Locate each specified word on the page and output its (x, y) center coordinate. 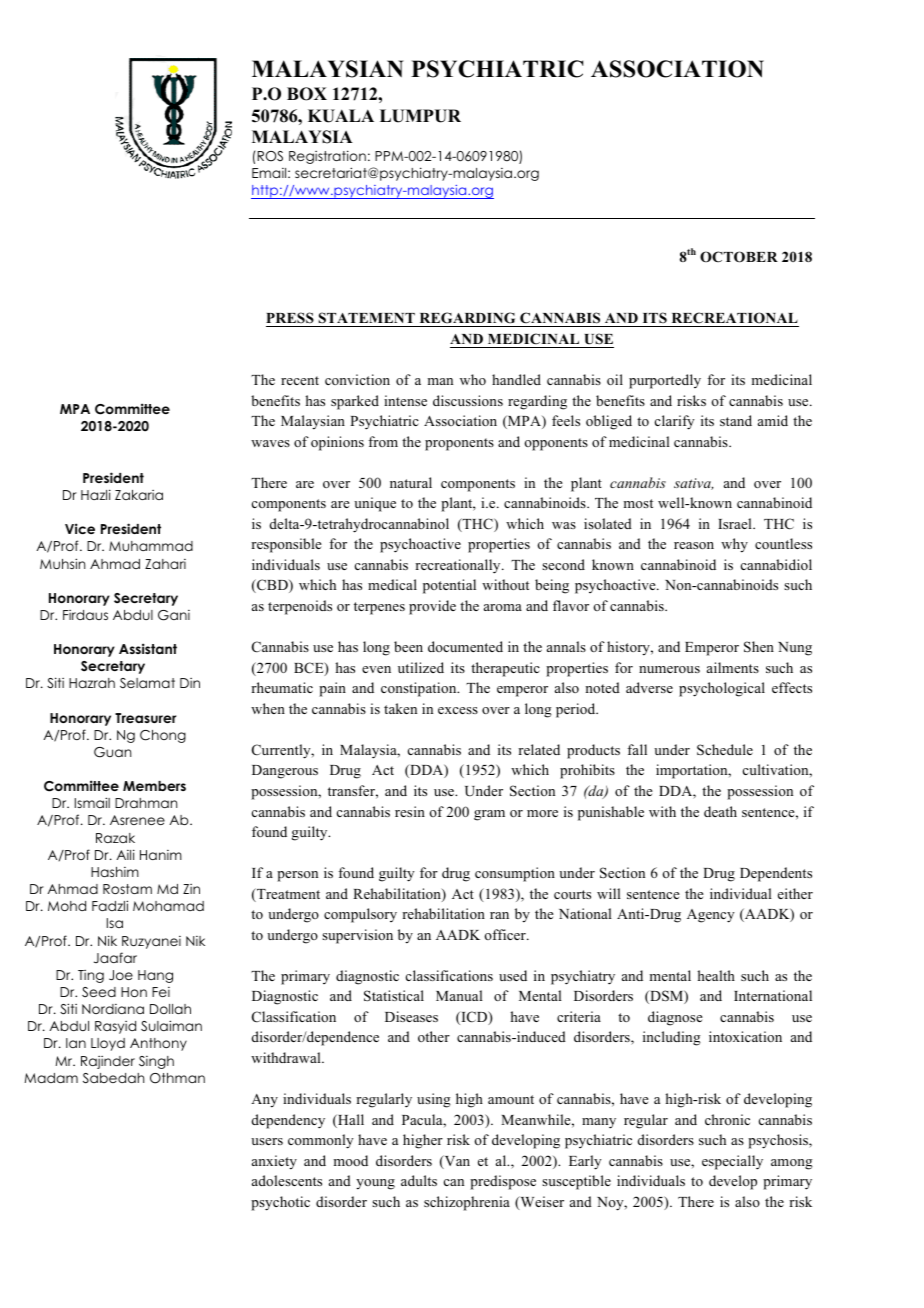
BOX (307, 94)
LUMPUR (420, 116)
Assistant (148, 648)
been (408, 646)
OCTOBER (739, 257)
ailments (733, 667)
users (267, 1141)
